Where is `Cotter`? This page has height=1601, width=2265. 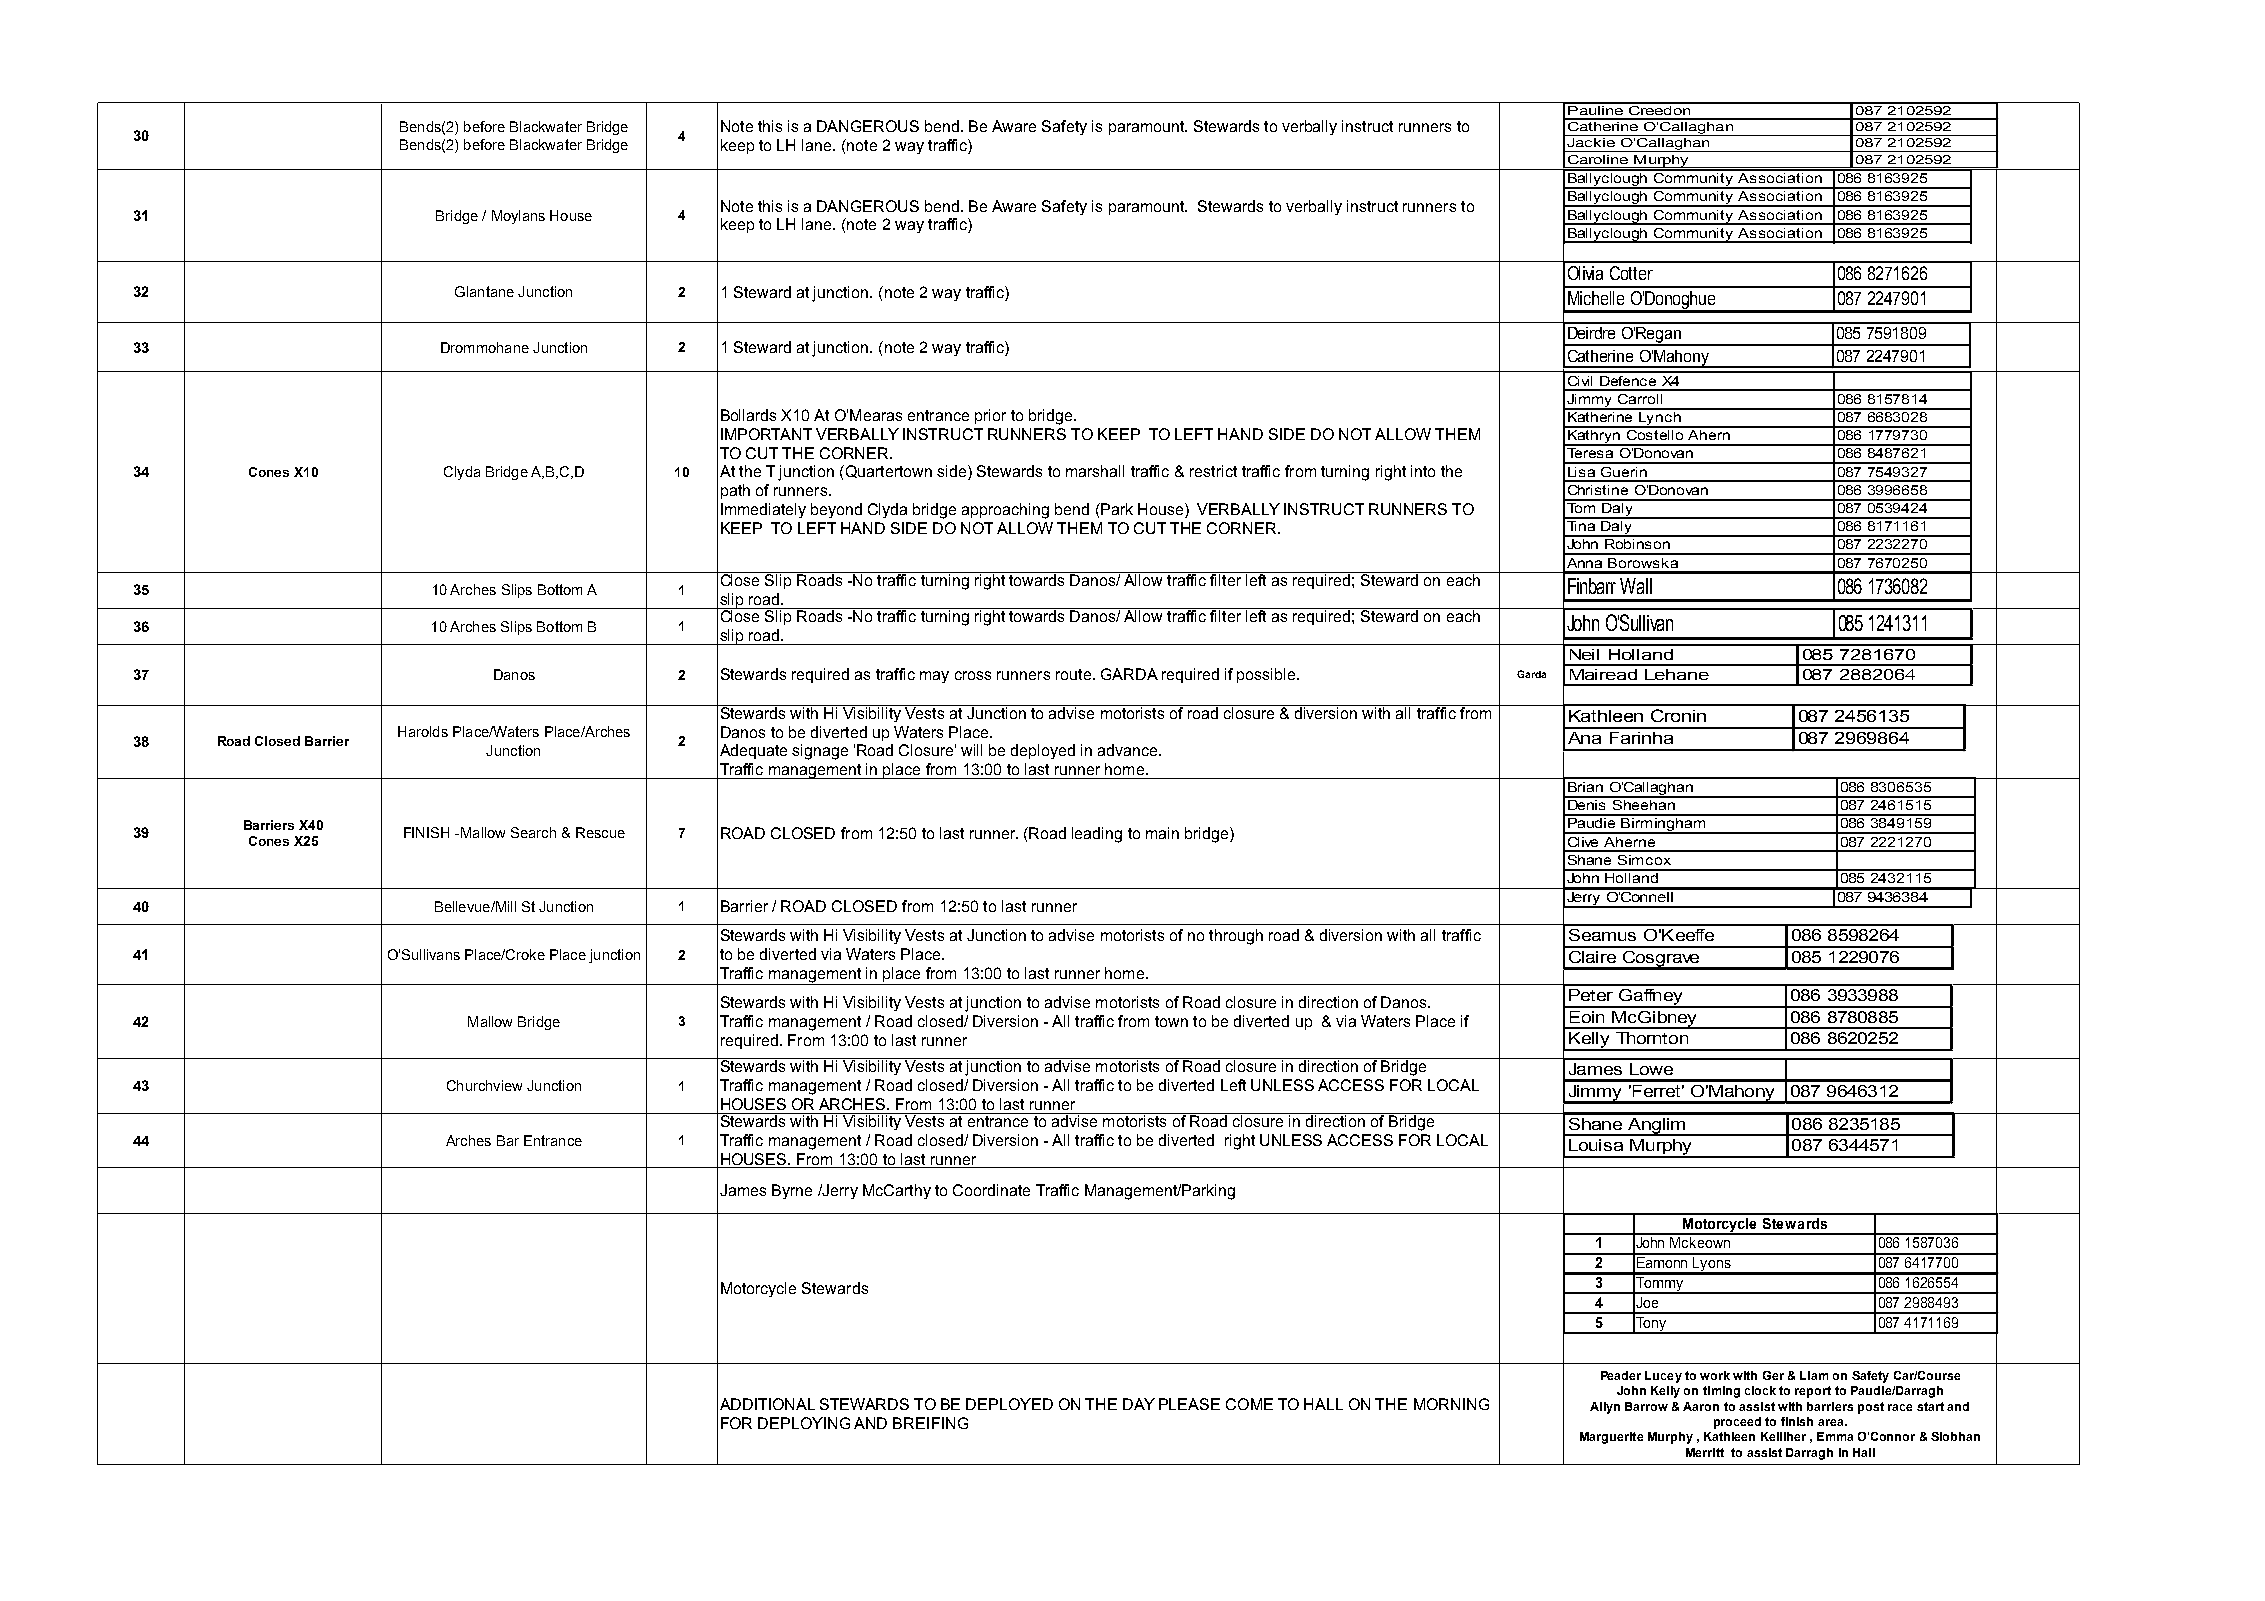
Cotter is located at coordinates (1631, 273).
